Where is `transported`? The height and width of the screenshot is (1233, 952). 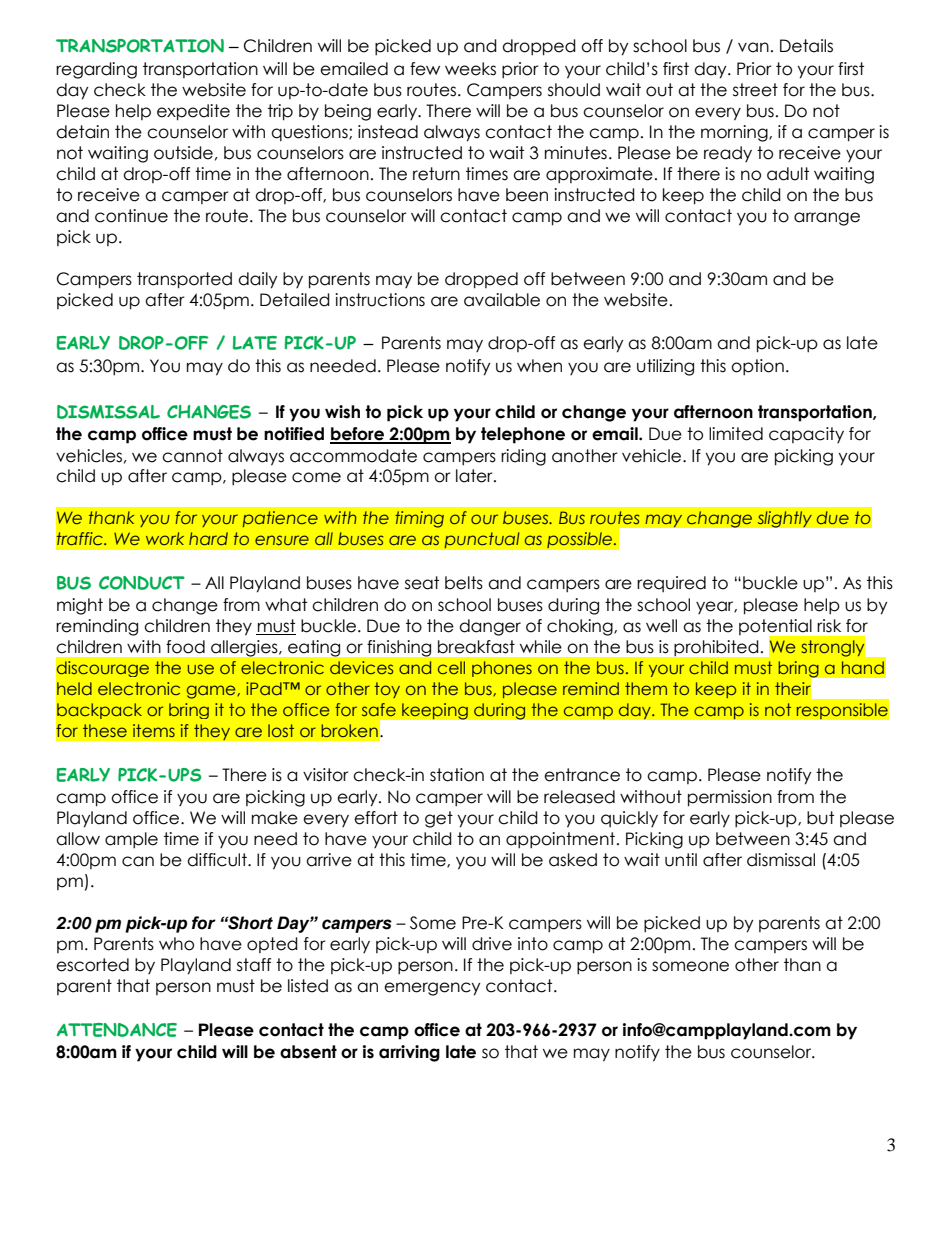
transported is located at coordinates (184, 280).
